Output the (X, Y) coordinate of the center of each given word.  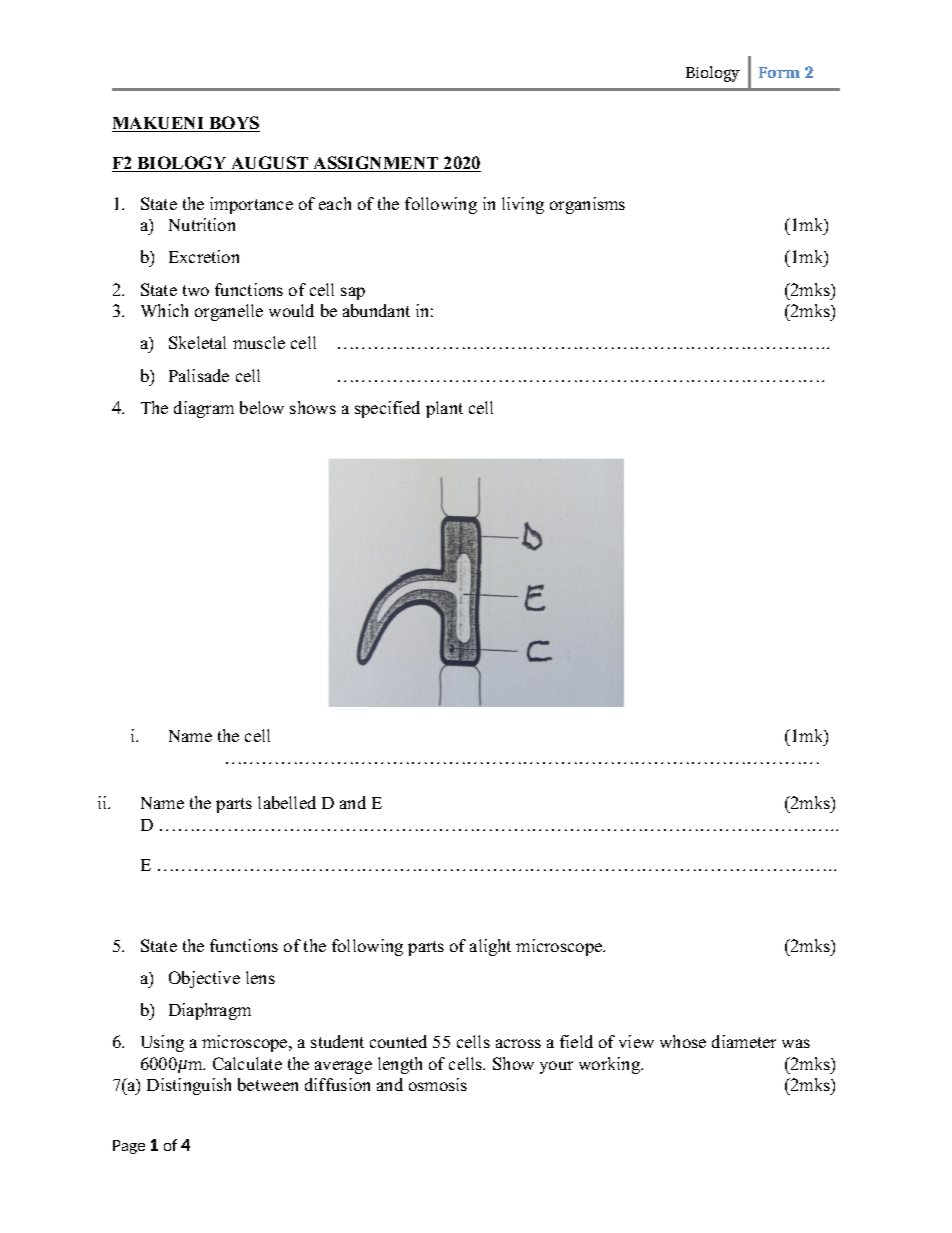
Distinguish (189, 1086)
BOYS (233, 124)
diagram (204, 409)
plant (444, 409)
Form (779, 72)
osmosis (438, 1084)
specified (387, 409)
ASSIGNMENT (376, 164)
